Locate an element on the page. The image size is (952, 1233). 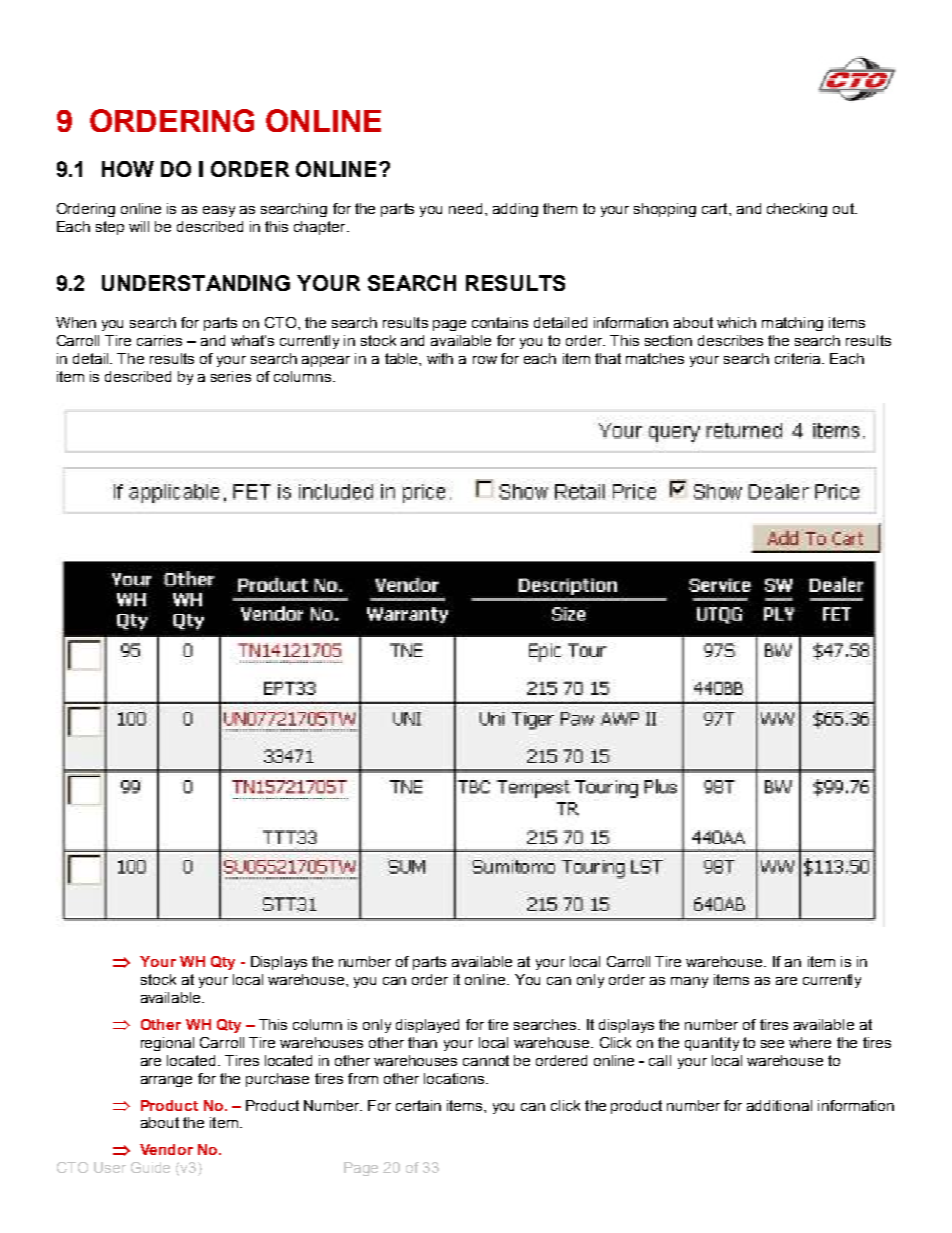
will is located at coordinates (139, 226).
